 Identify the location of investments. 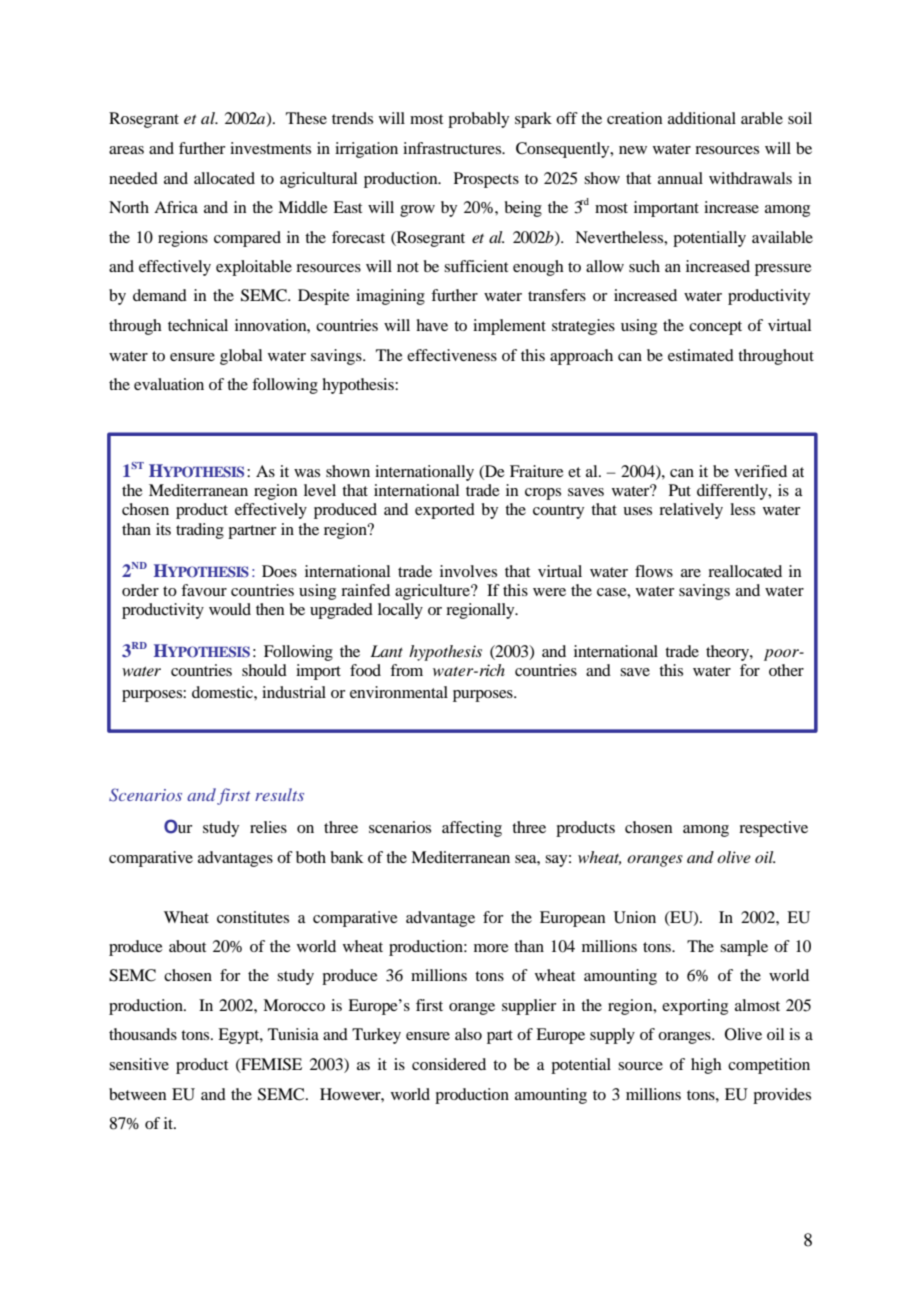
(270, 148).
